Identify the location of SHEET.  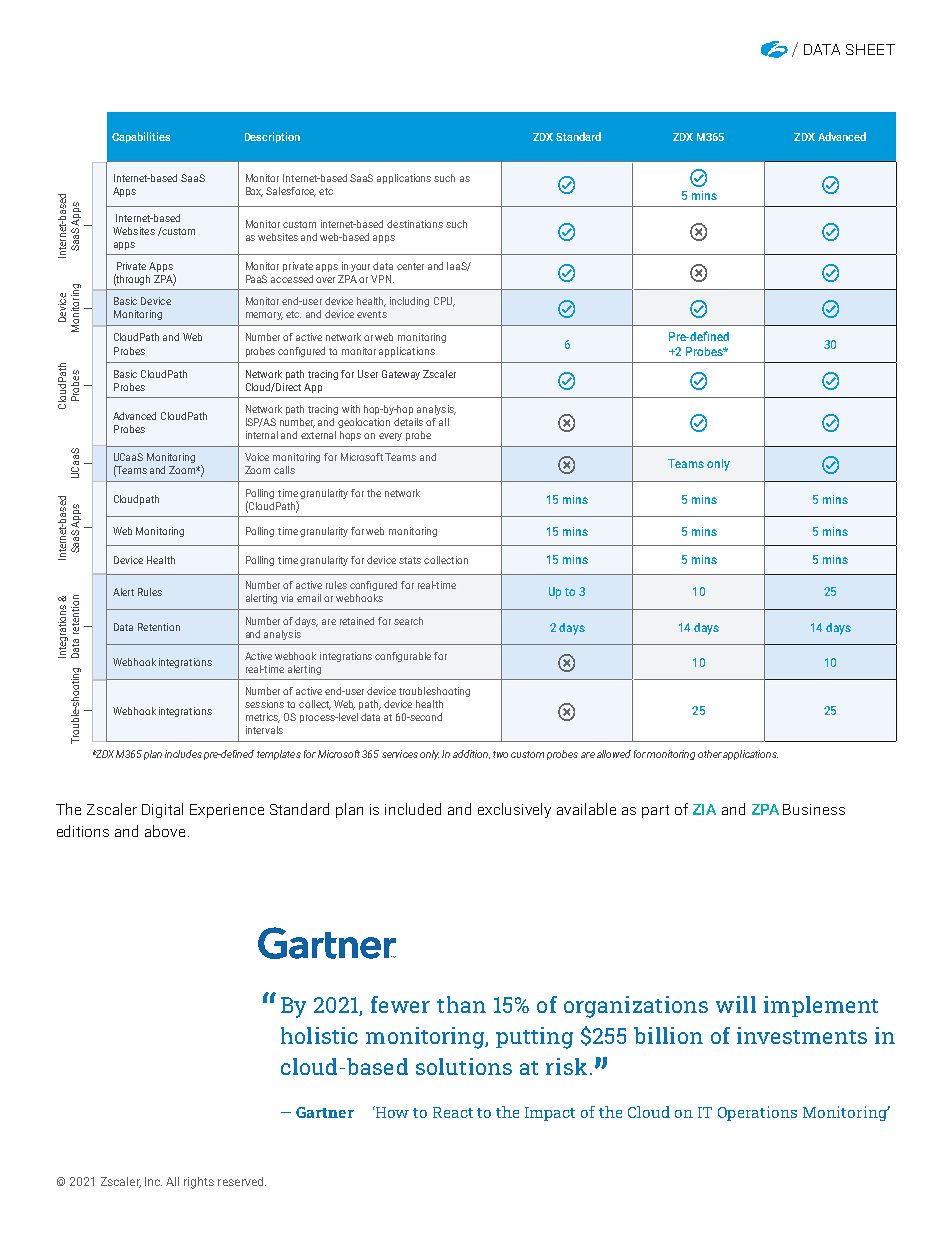
(870, 49).
